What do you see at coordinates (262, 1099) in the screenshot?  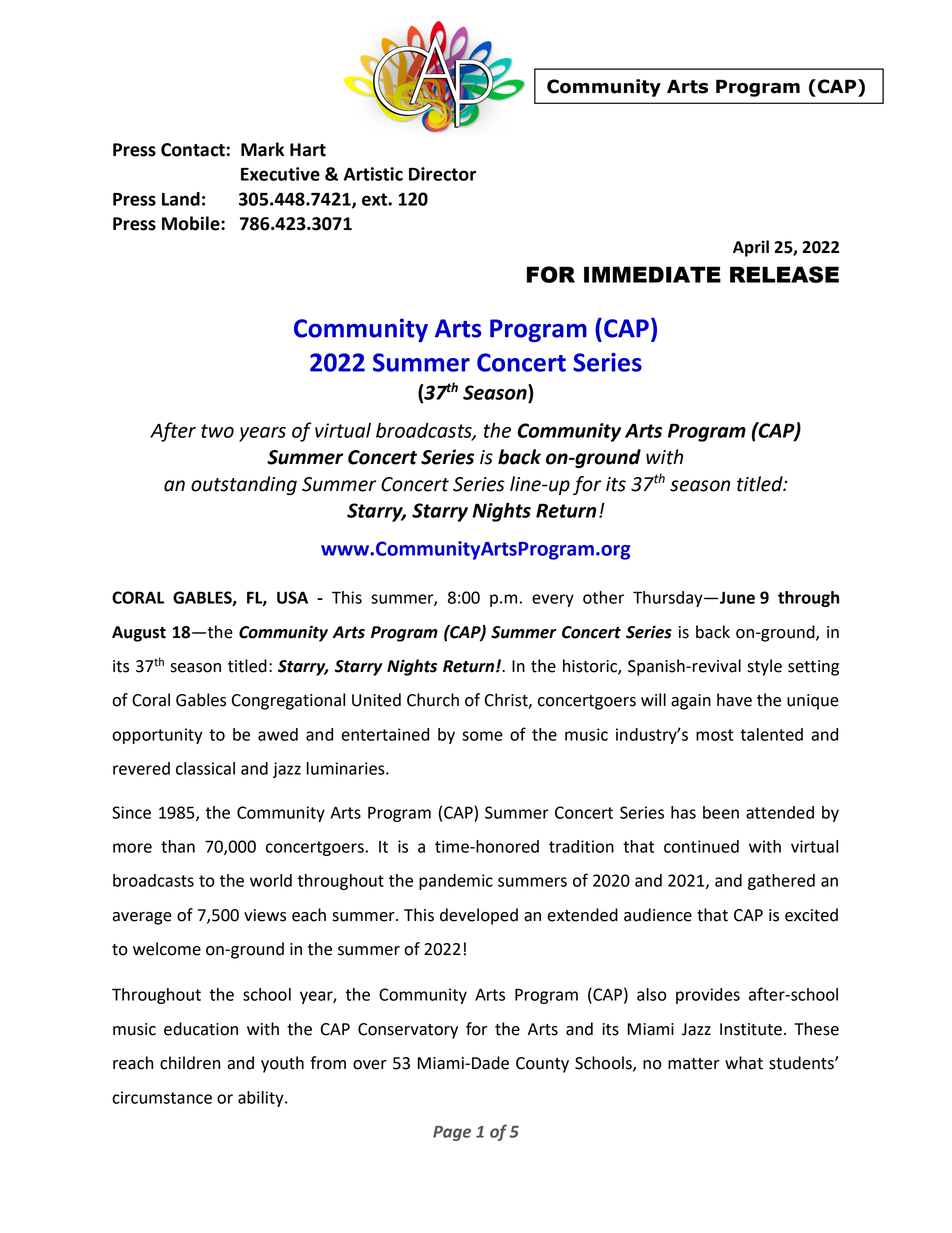 I see `ability` at bounding box center [262, 1099].
